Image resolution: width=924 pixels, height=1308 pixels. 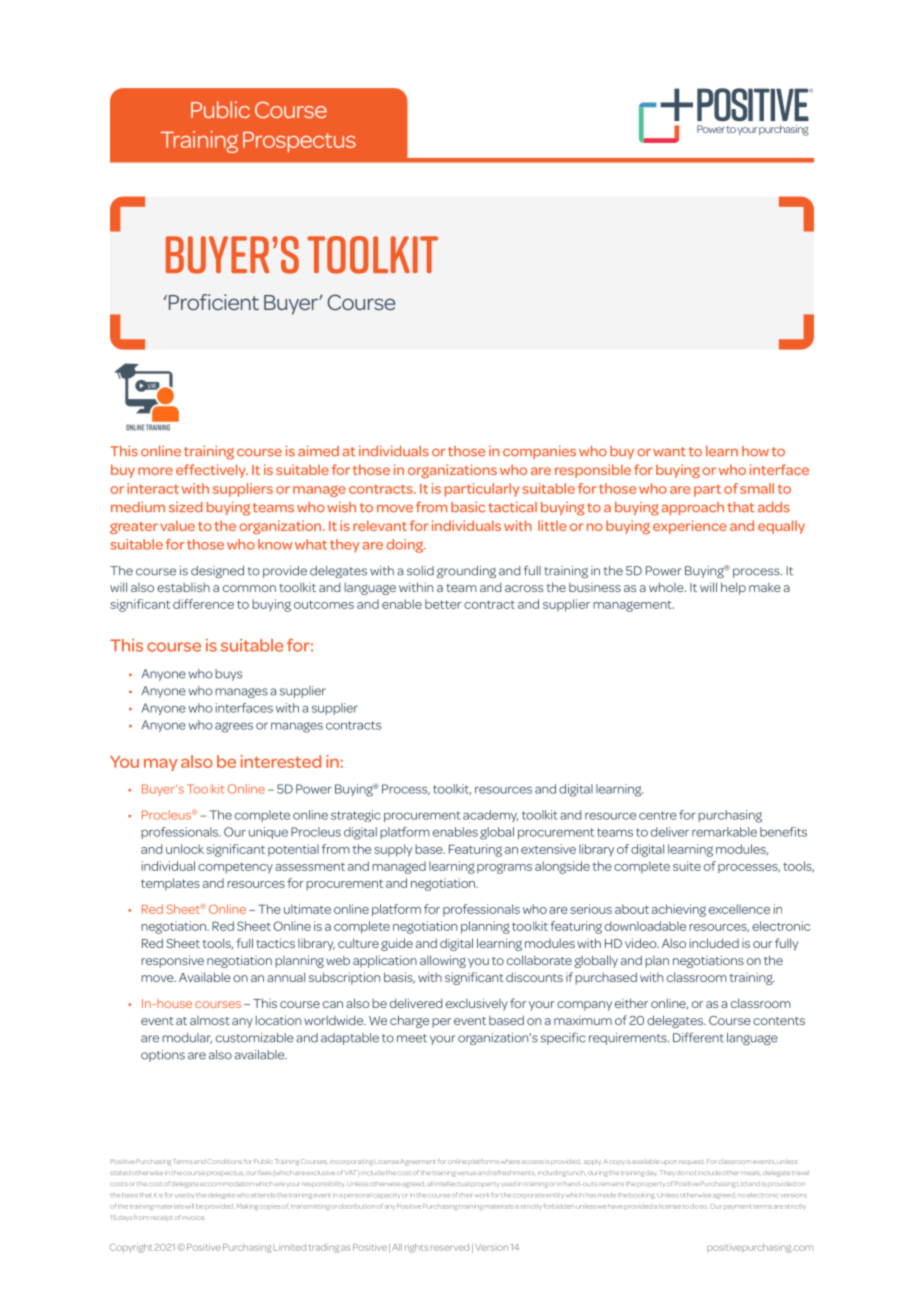 I want to click on help, so click(x=733, y=588).
